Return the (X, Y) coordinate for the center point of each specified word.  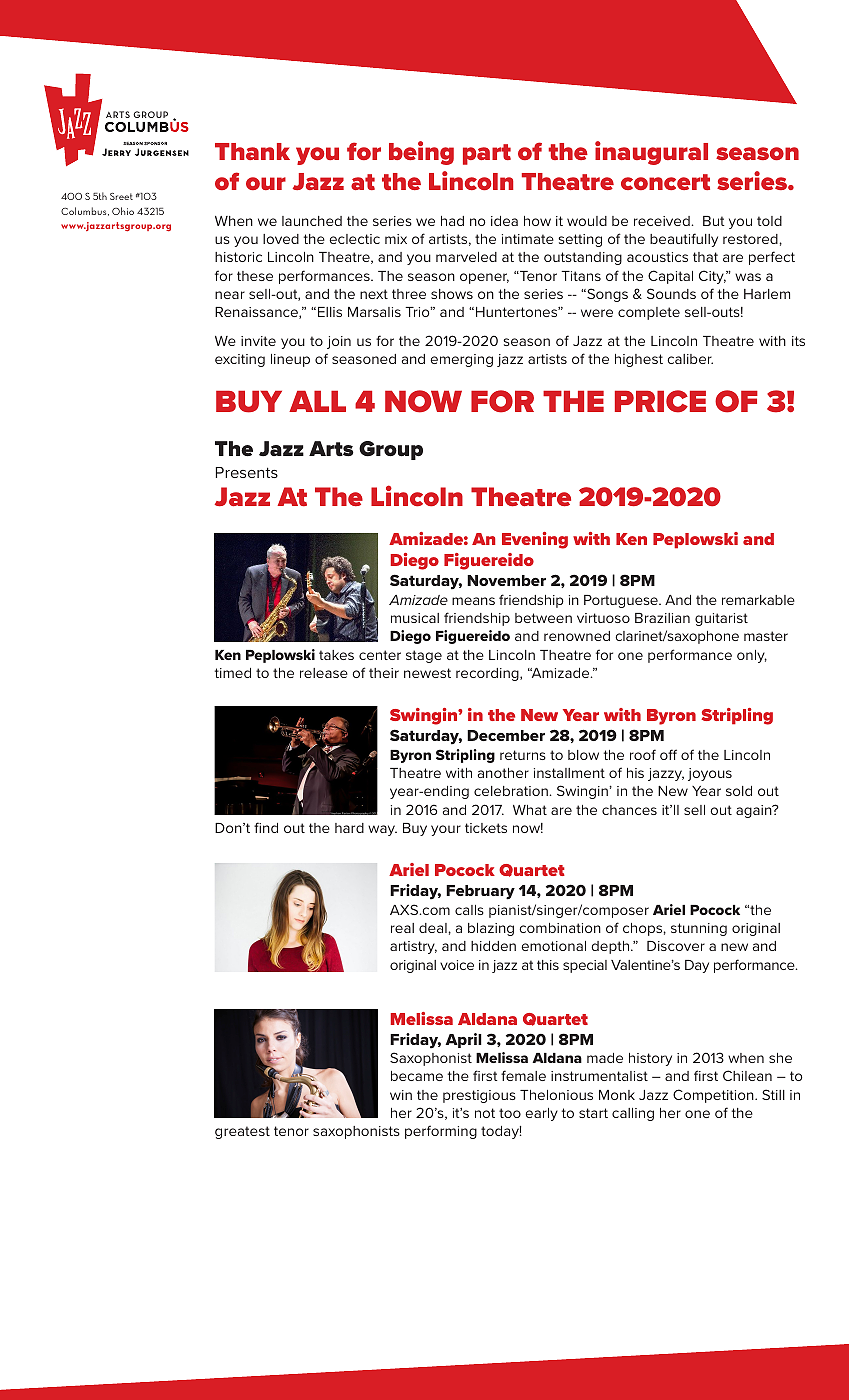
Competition (714, 1096)
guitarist (721, 619)
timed (232, 673)
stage (424, 656)
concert (665, 182)
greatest (242, 1132)
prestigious (479, 1096)
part (487, 154)
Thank (252, 151)
